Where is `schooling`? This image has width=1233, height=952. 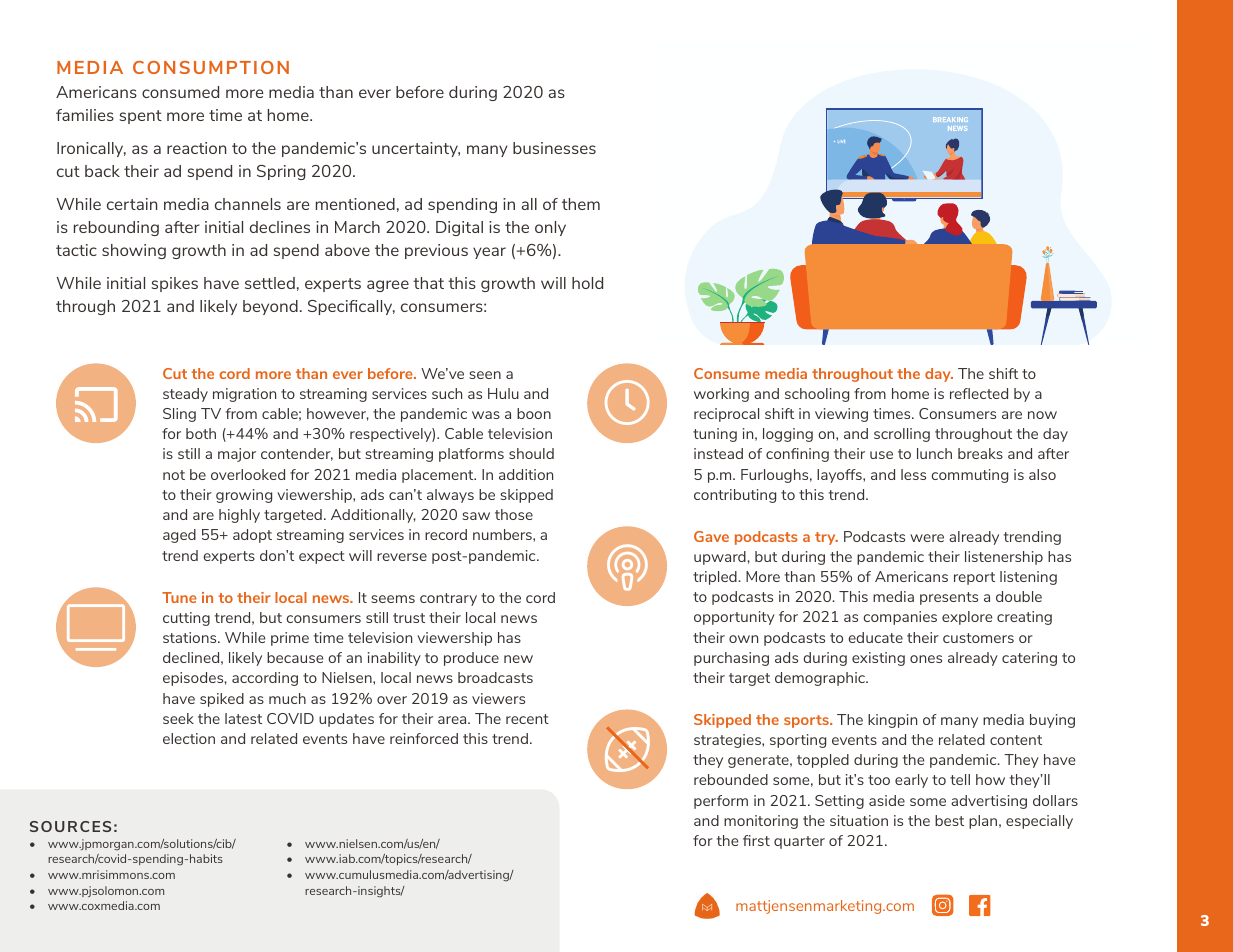 schooling is located at coordinates (817, 395).
